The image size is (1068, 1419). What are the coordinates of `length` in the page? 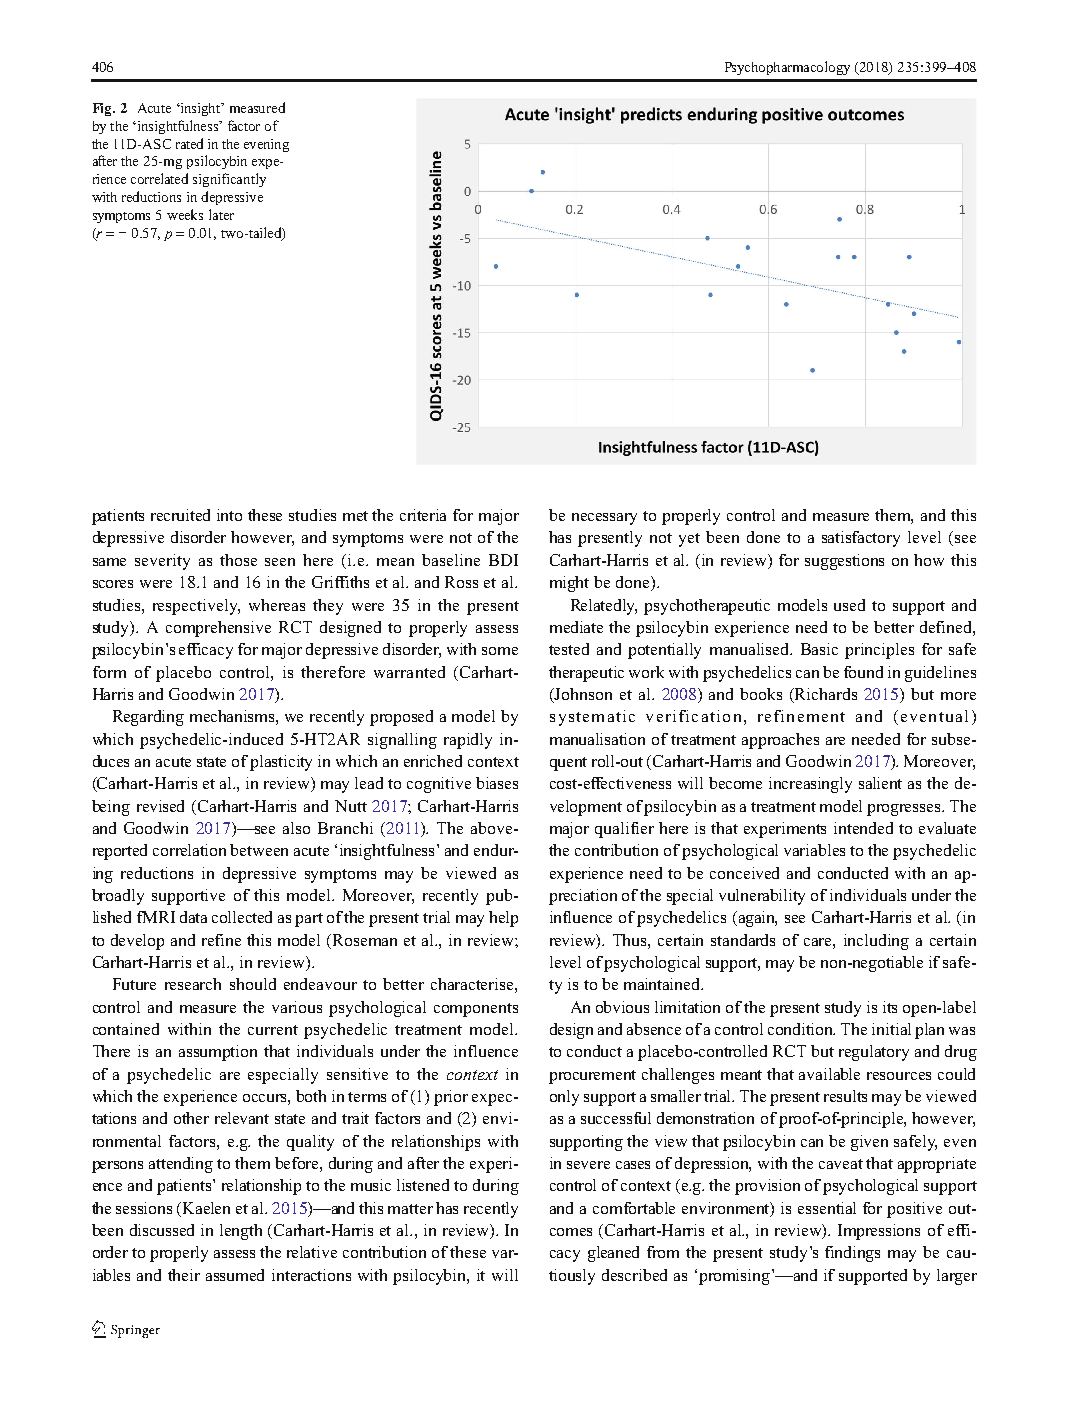 It's located at (241, 1232).
